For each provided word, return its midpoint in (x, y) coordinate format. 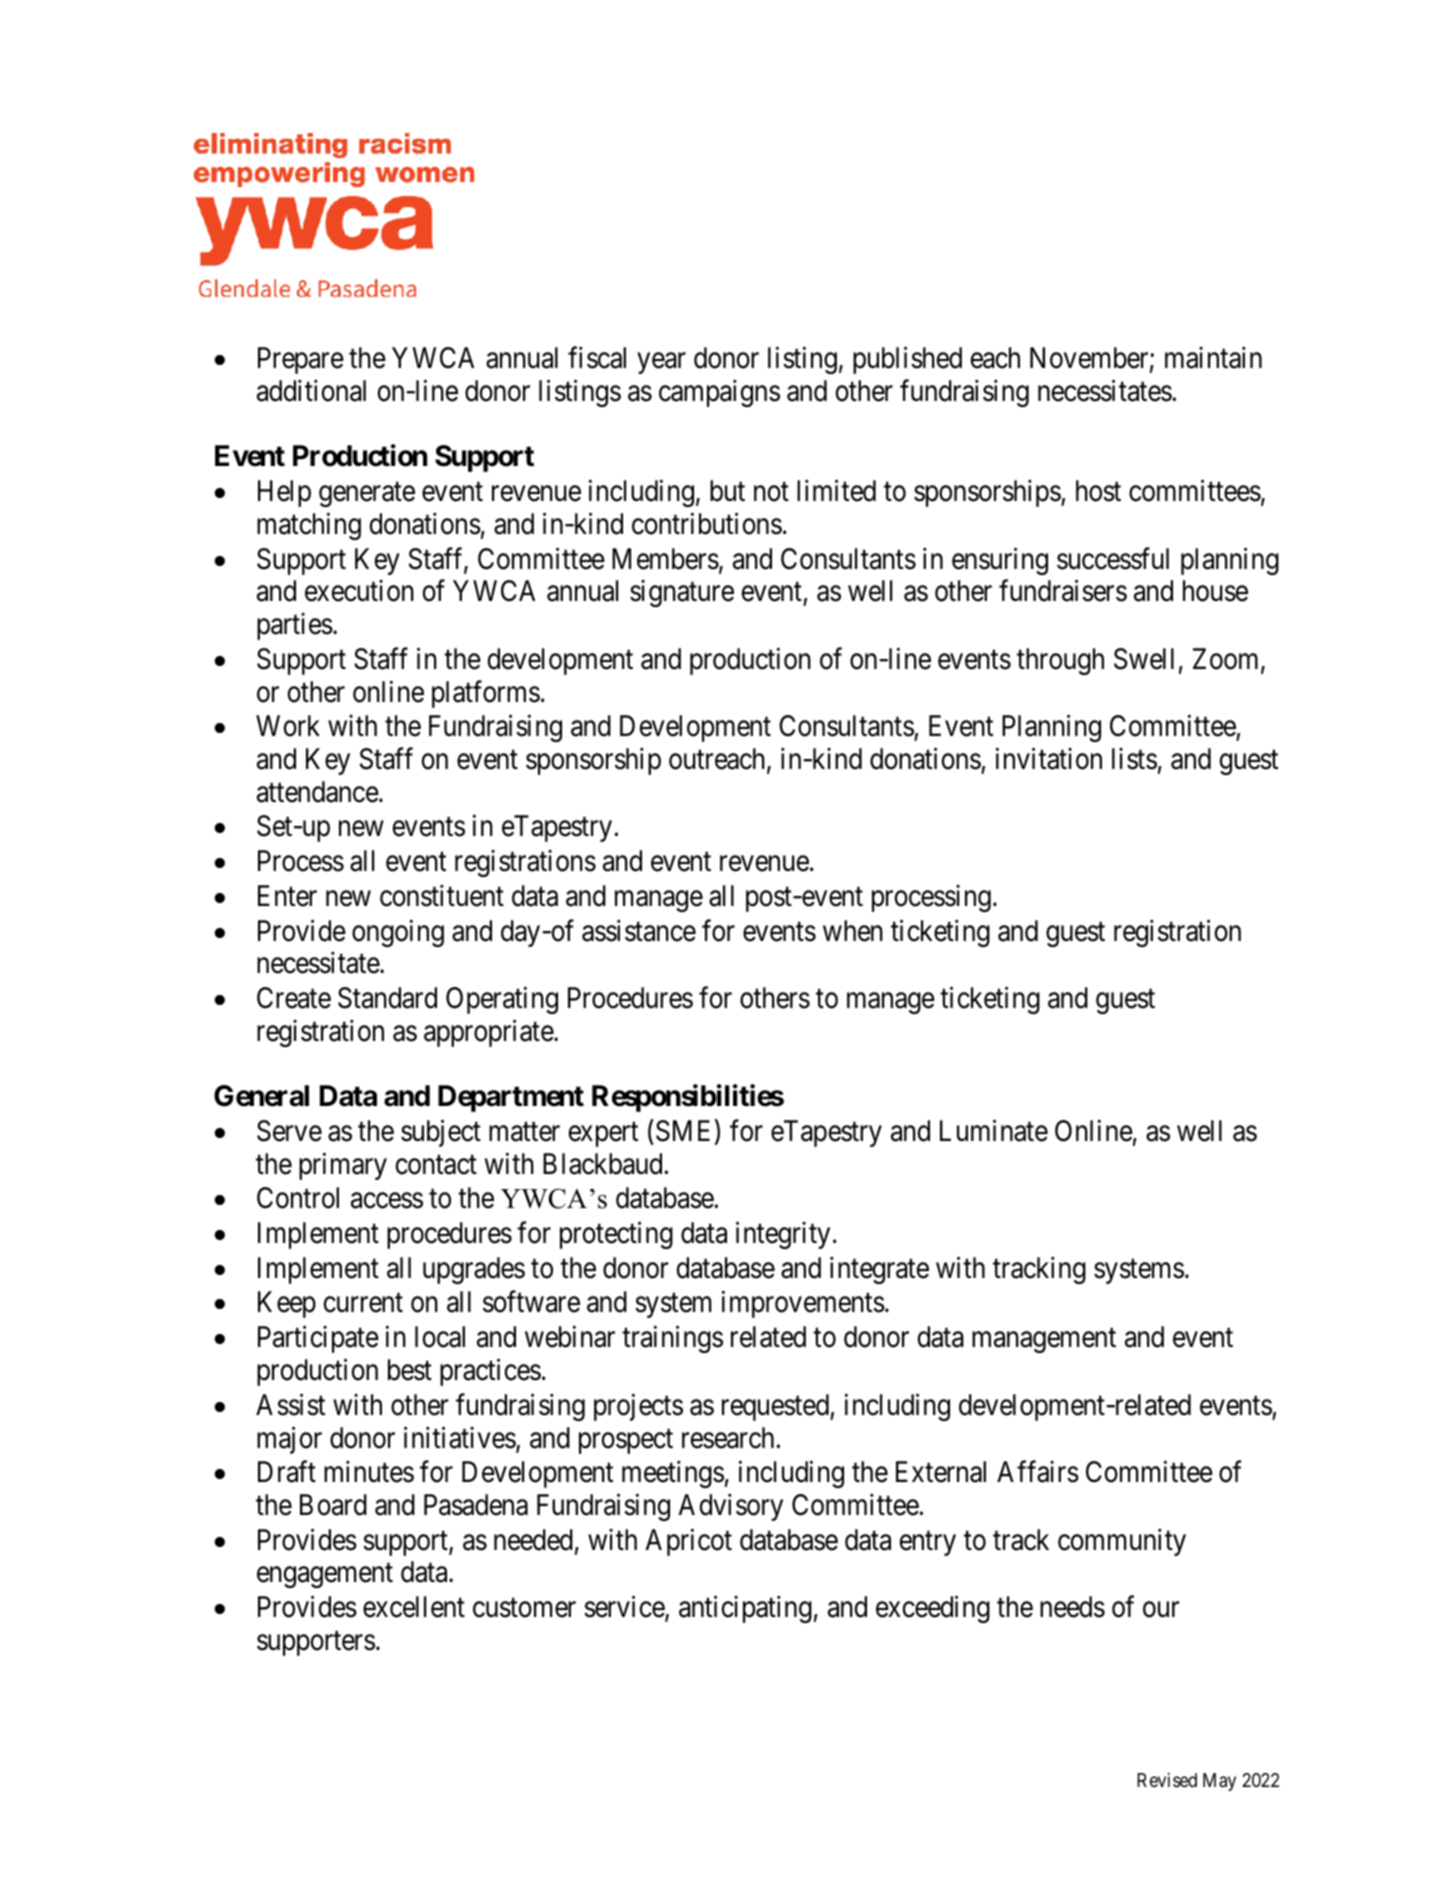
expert (603, 1135)
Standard (387, 998)
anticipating (745, 1609)
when (853, 931)
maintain (1213, 358)
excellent (414, 1607)
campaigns (719, 393)
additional (311, 390)
